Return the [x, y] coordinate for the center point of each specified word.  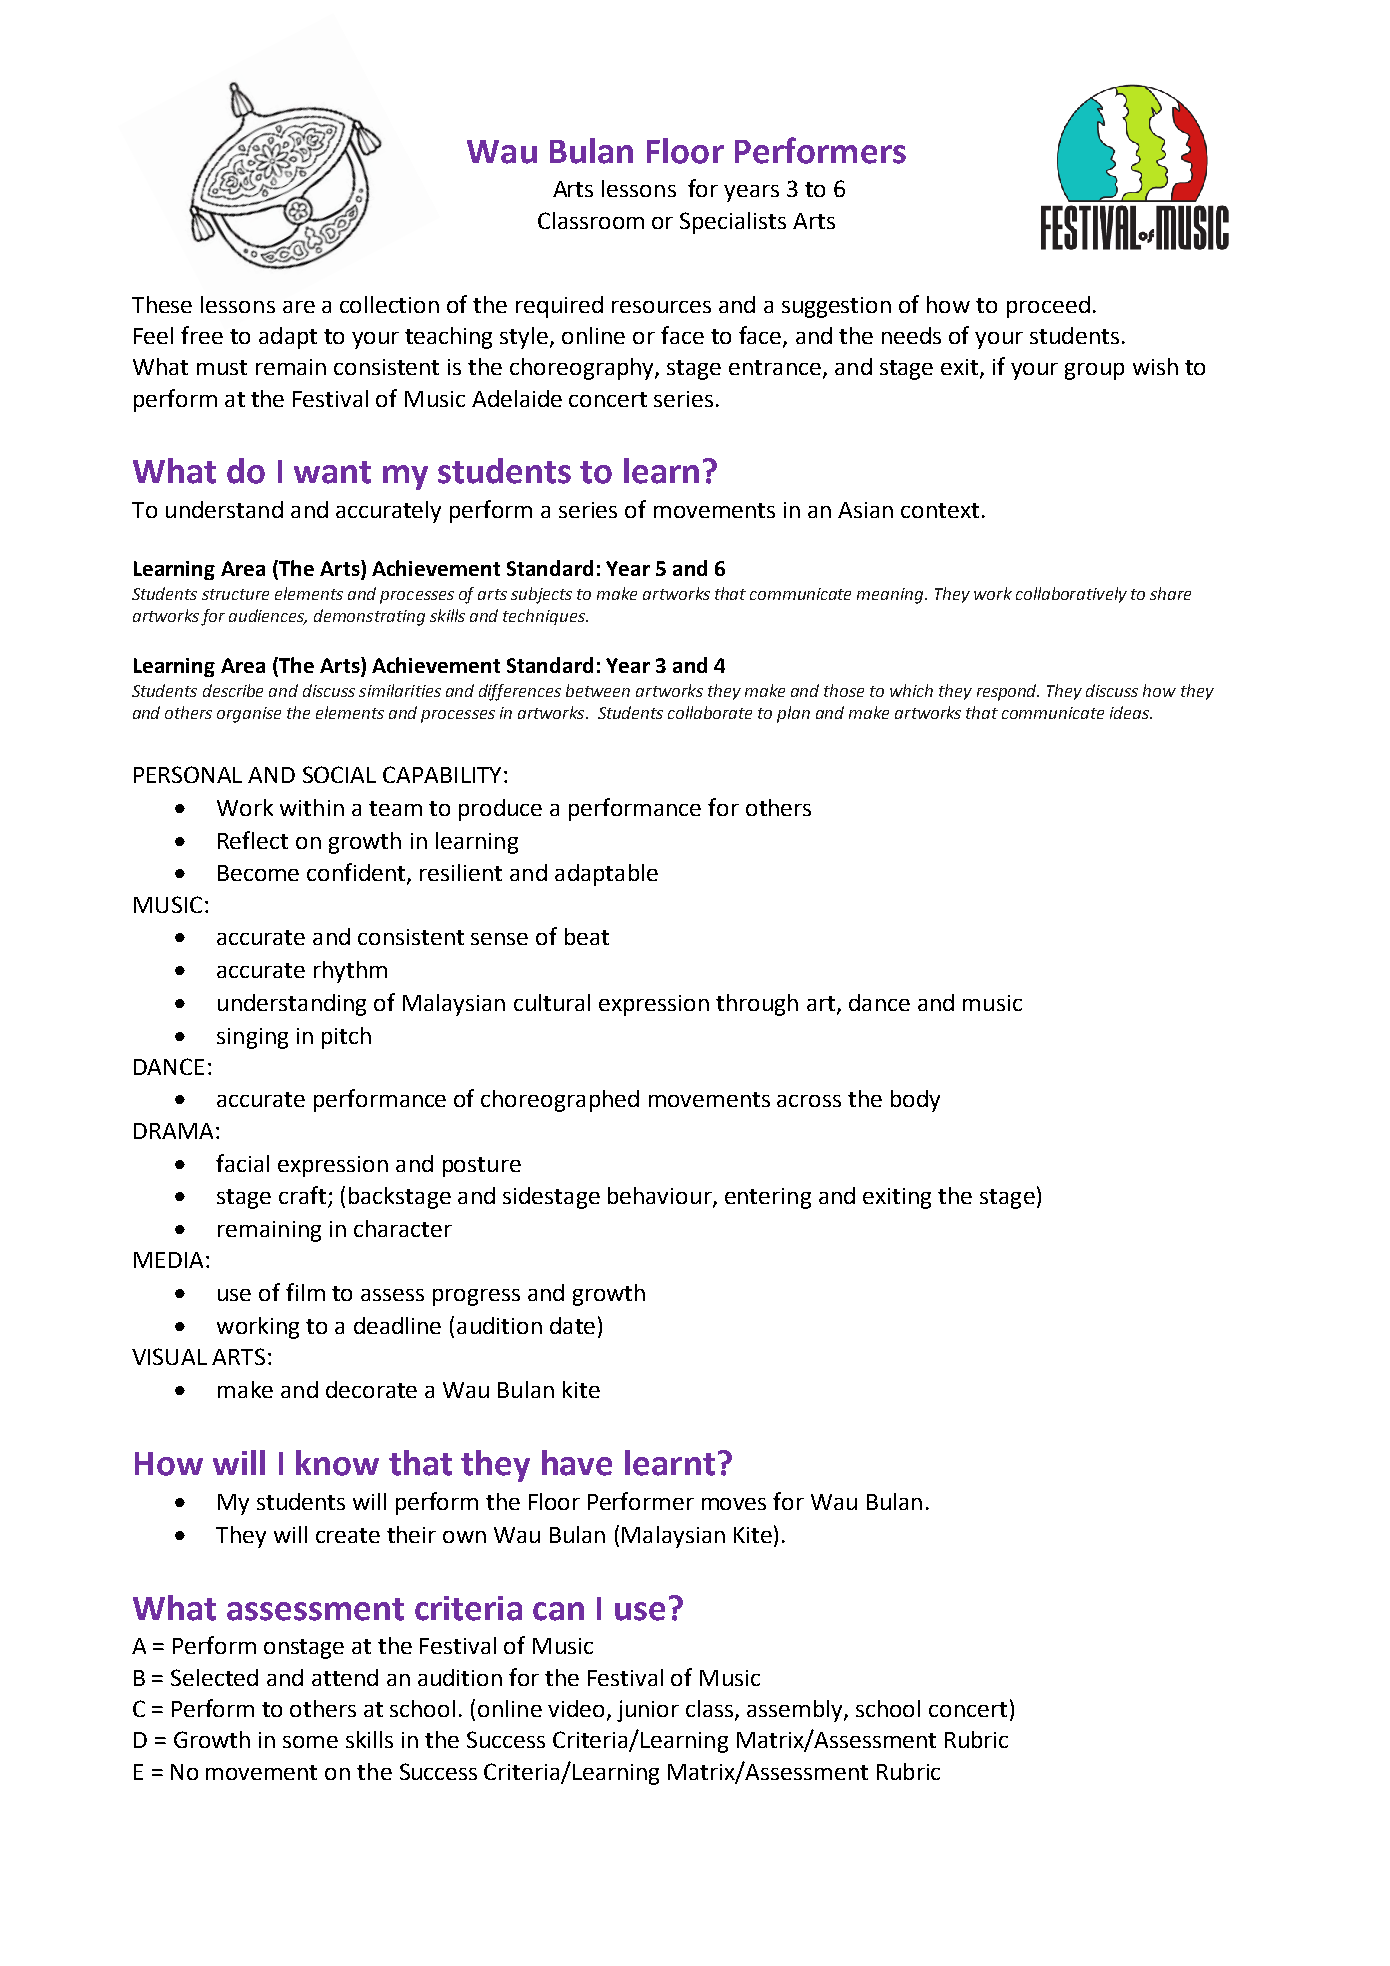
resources [661, 307]
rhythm [350, 972]
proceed [1048, 307]
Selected [214, 1677]
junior [648, 1711]
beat [587, 936]
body [915, 1101]
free [202, 335]
